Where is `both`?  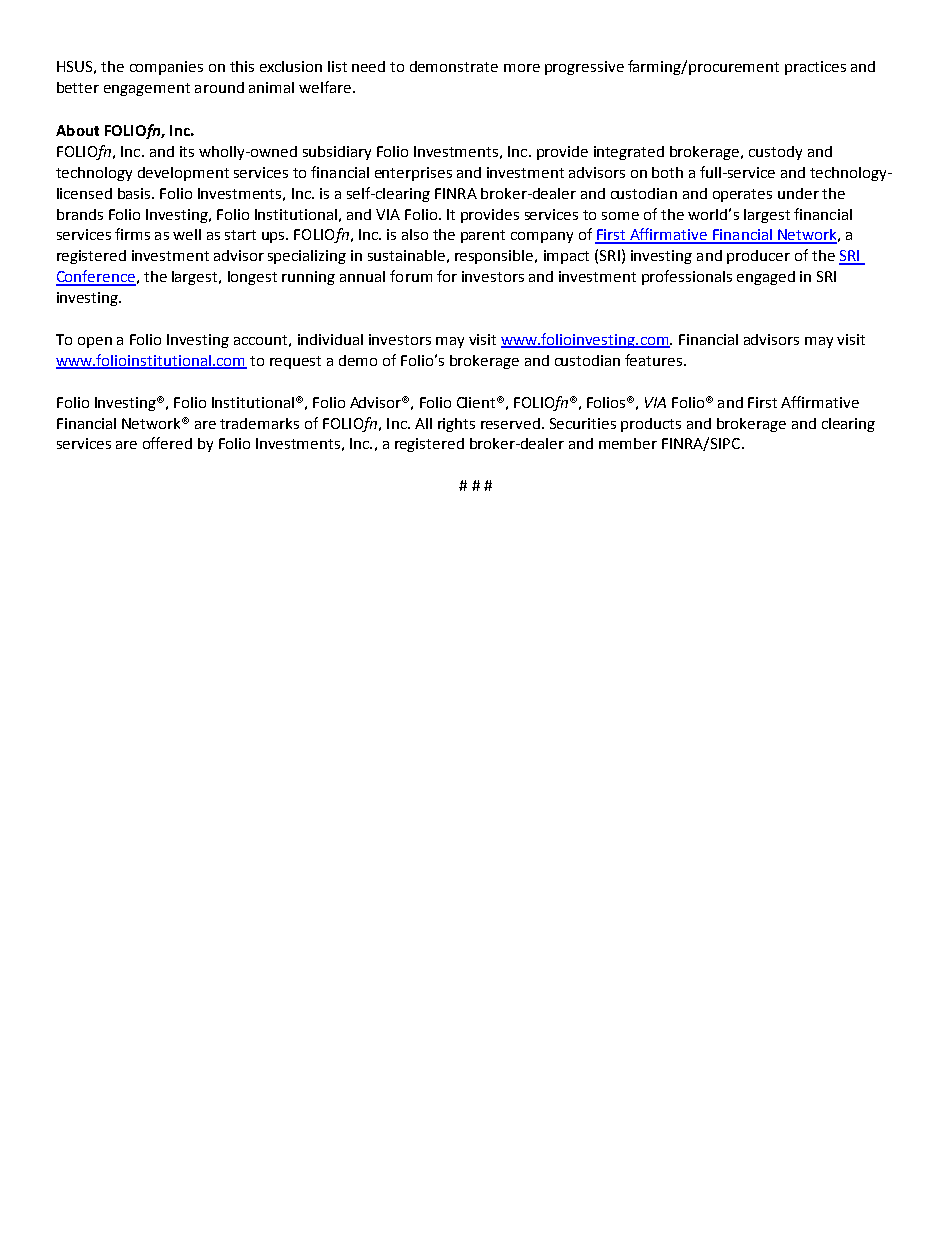
both is located at coordinates (667, 172).
